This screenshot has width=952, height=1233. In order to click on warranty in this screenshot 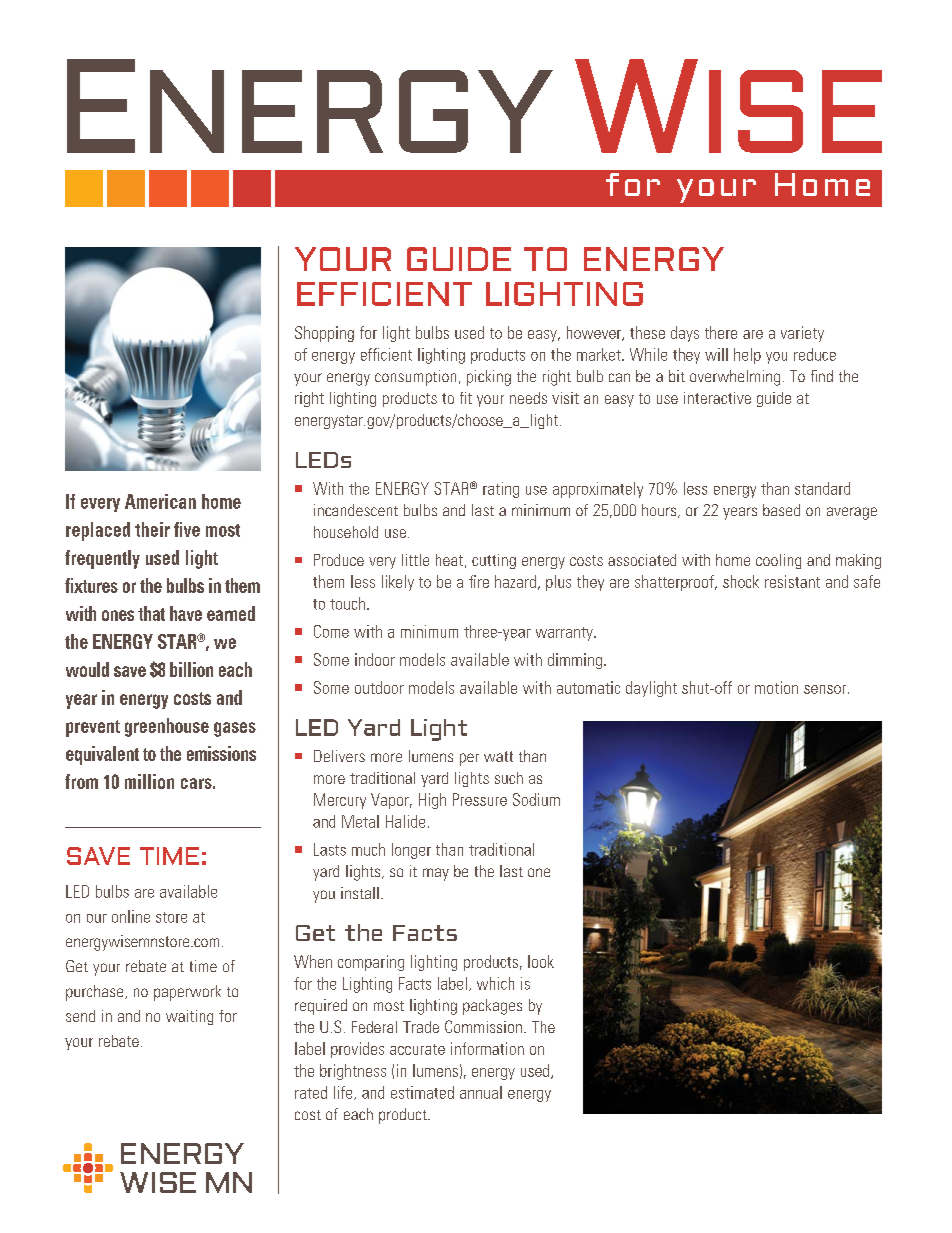, I will do `click(565, 634)`.
